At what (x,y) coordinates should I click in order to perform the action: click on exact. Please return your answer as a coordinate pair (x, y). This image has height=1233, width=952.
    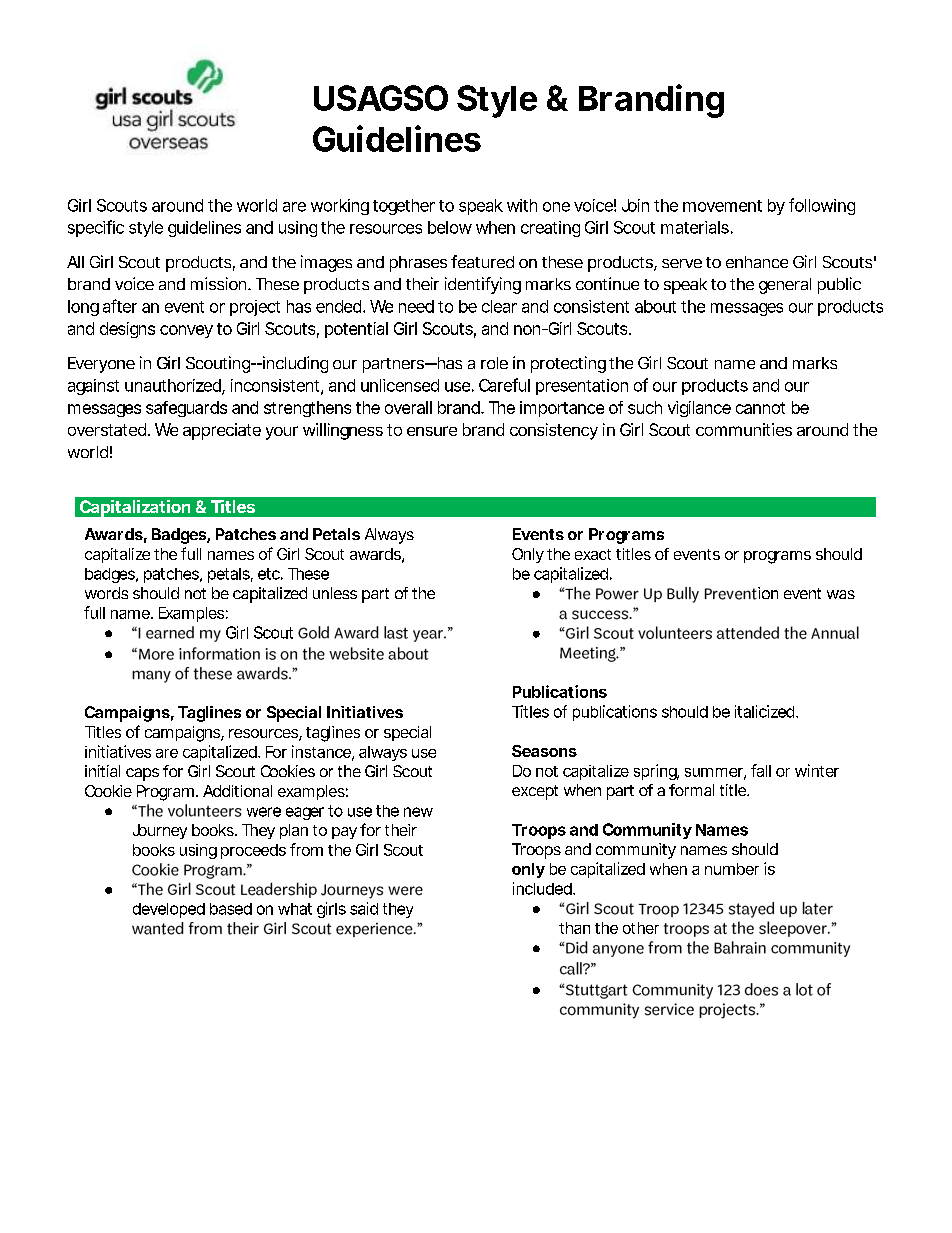
    Looking at the image, I should click on (593, 554).
